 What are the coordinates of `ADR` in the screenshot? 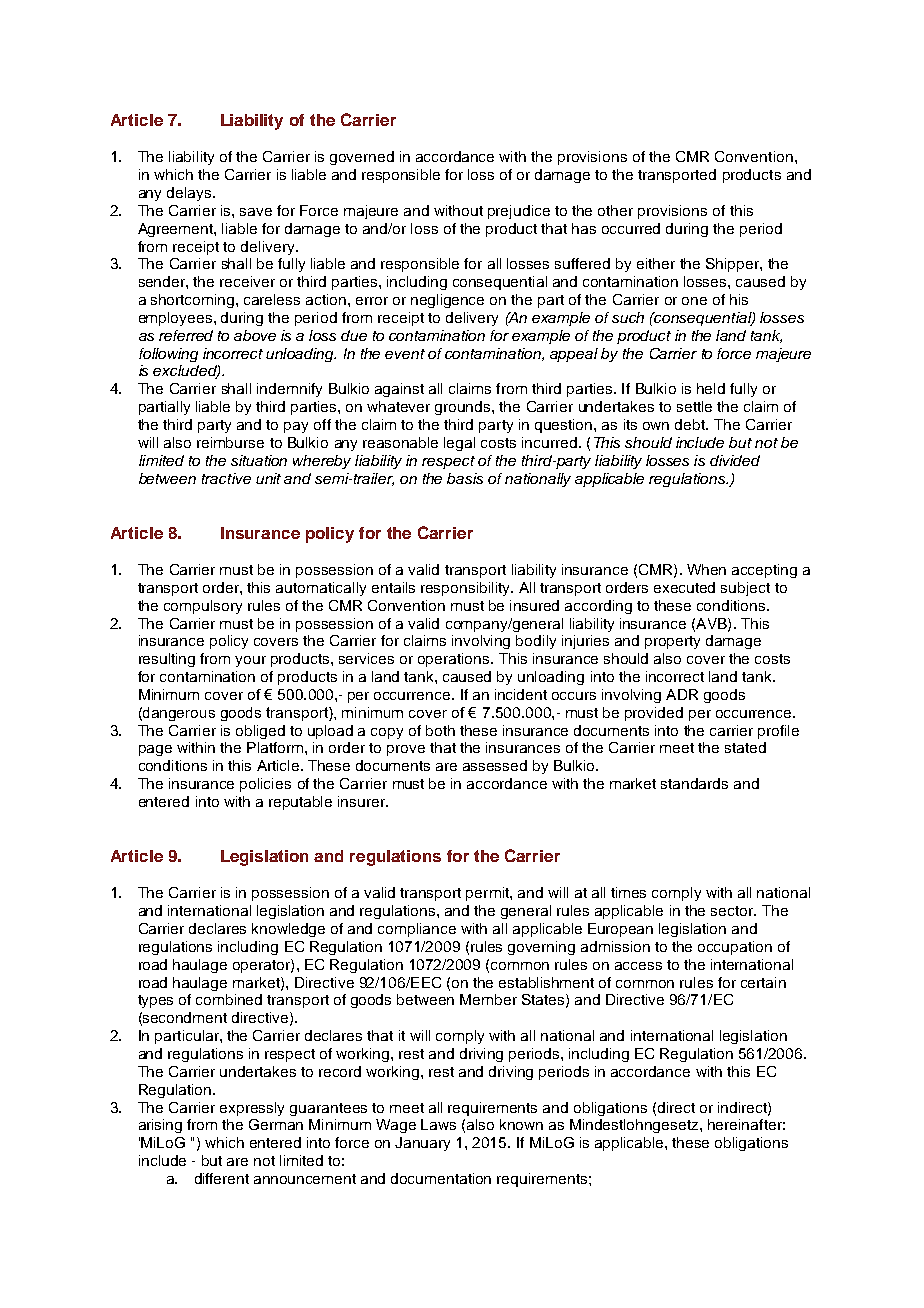 It's located at (682, 694).
